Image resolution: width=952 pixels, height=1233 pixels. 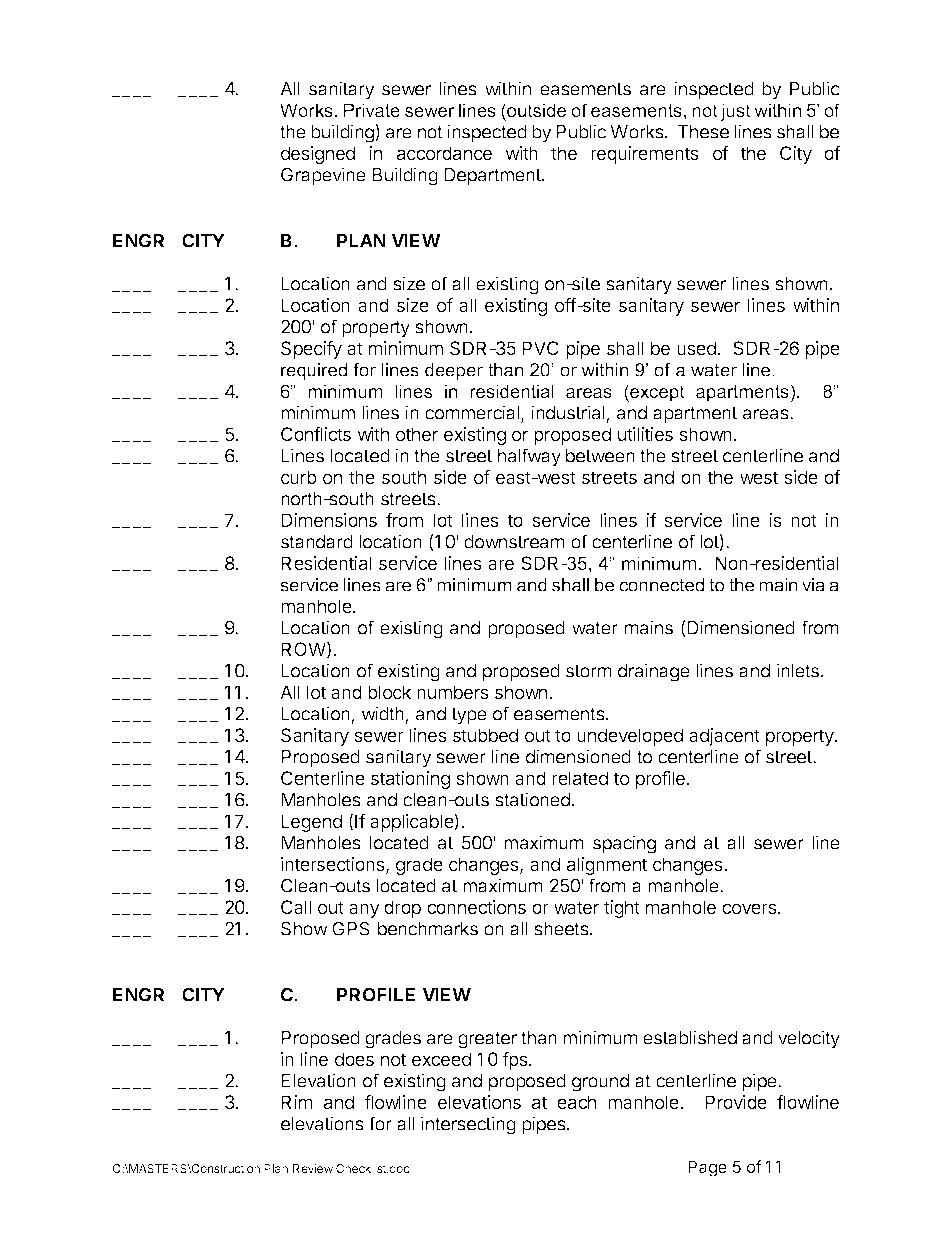 I want to click on Private, so click(x=372, y=110).
